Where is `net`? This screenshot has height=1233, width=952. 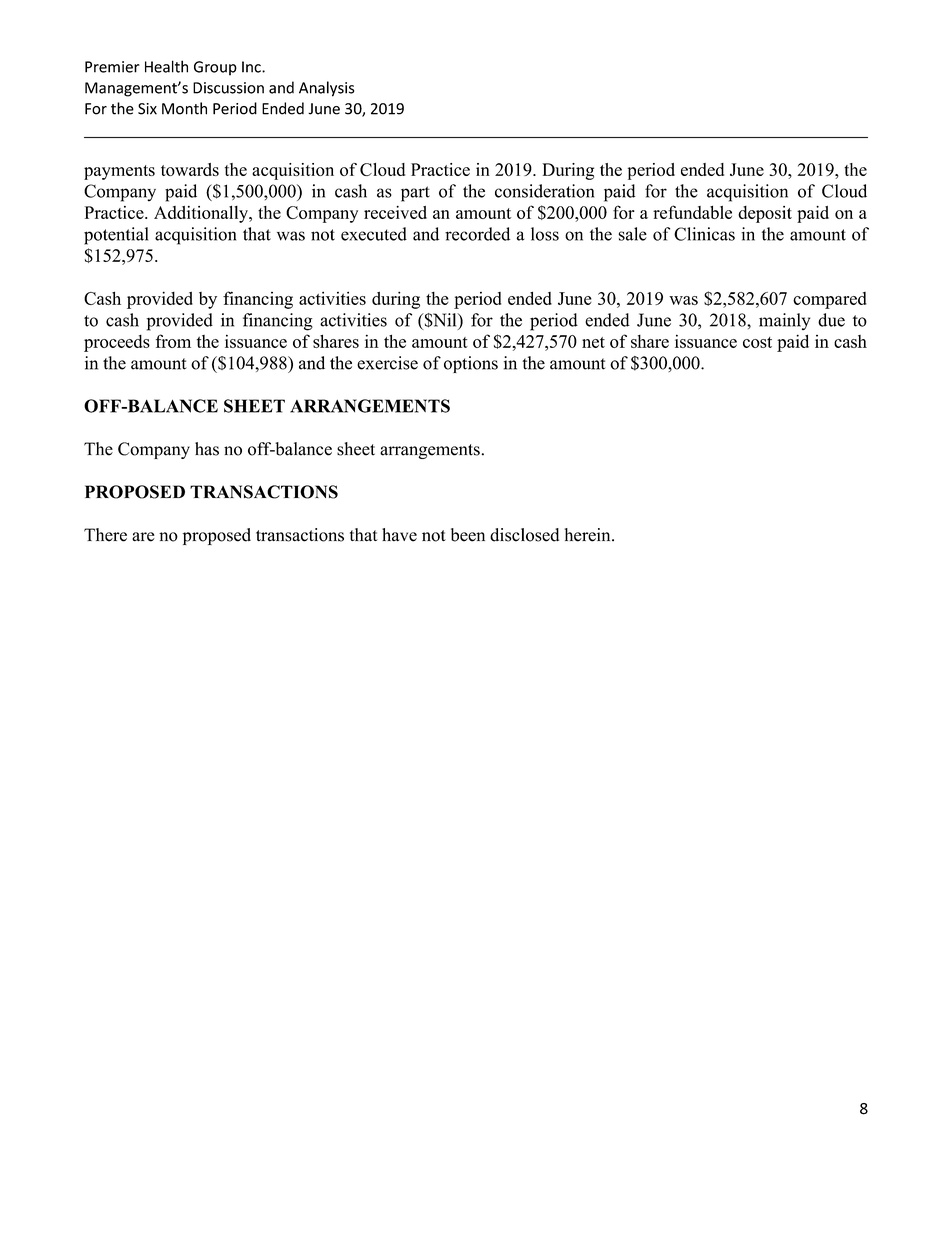 net is located at coordinates (593, 342).
